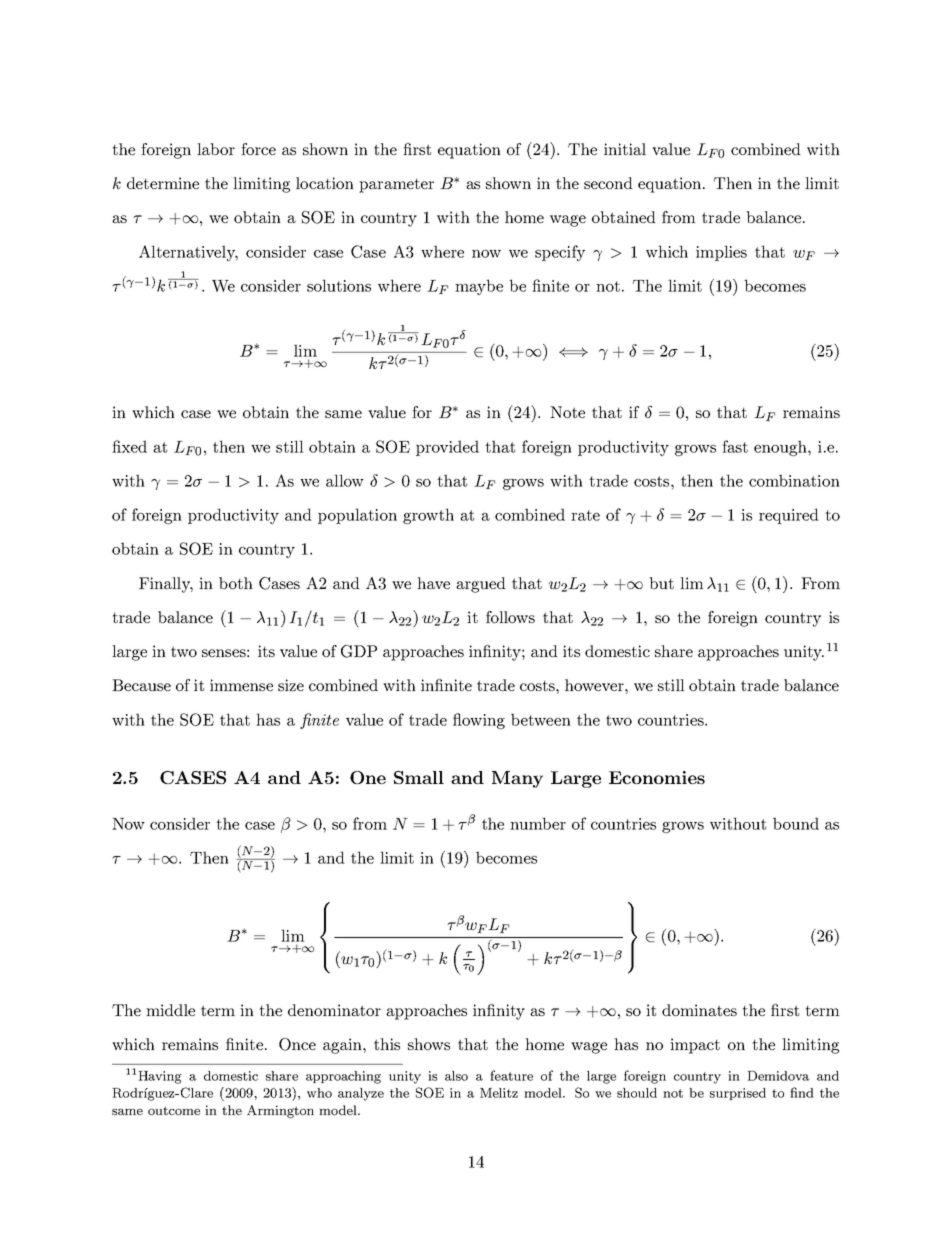 The image size is (952, 1233). I want to click on outcome, so click(174, 1110).
